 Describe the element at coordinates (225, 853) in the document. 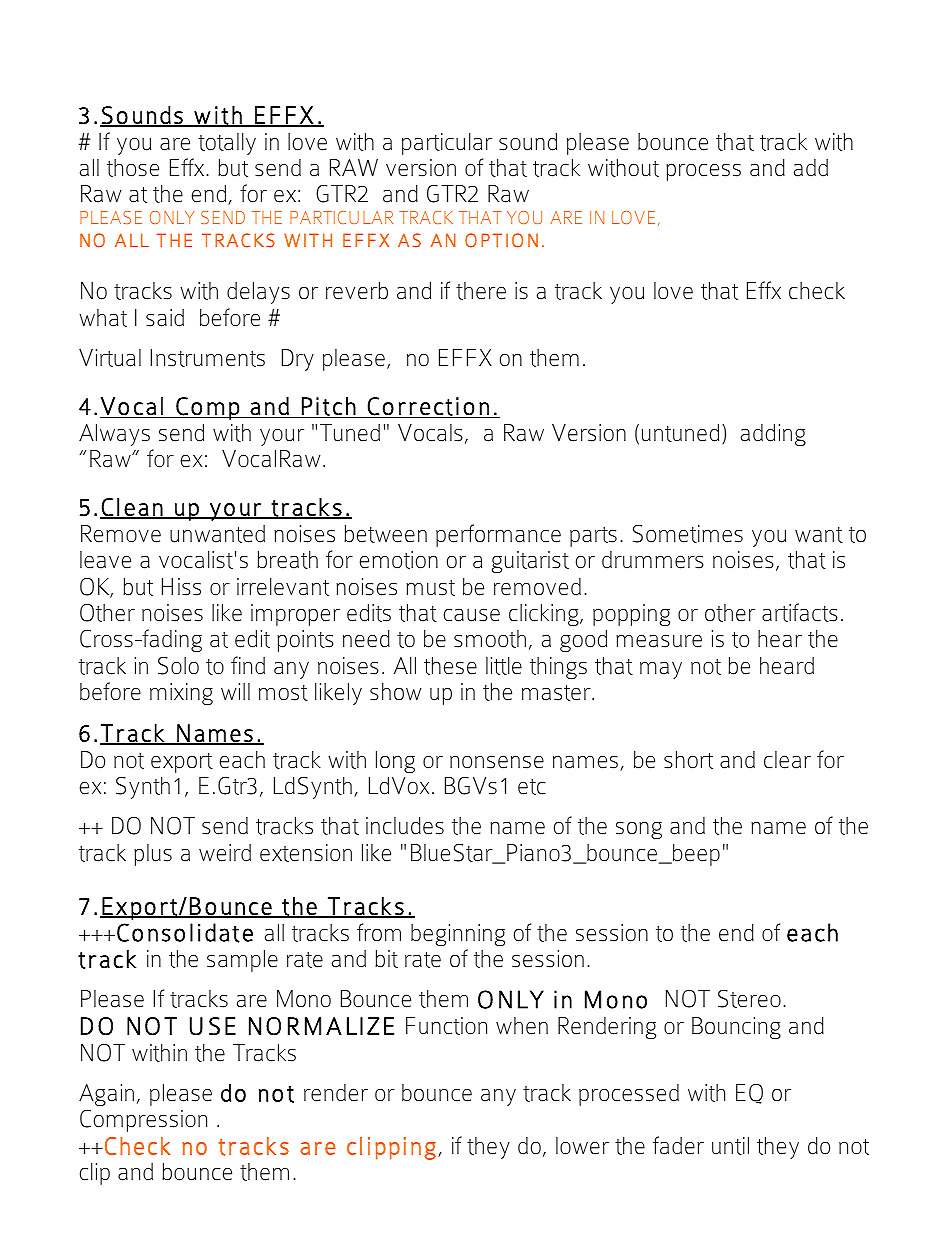

I see `weird` at that location.
